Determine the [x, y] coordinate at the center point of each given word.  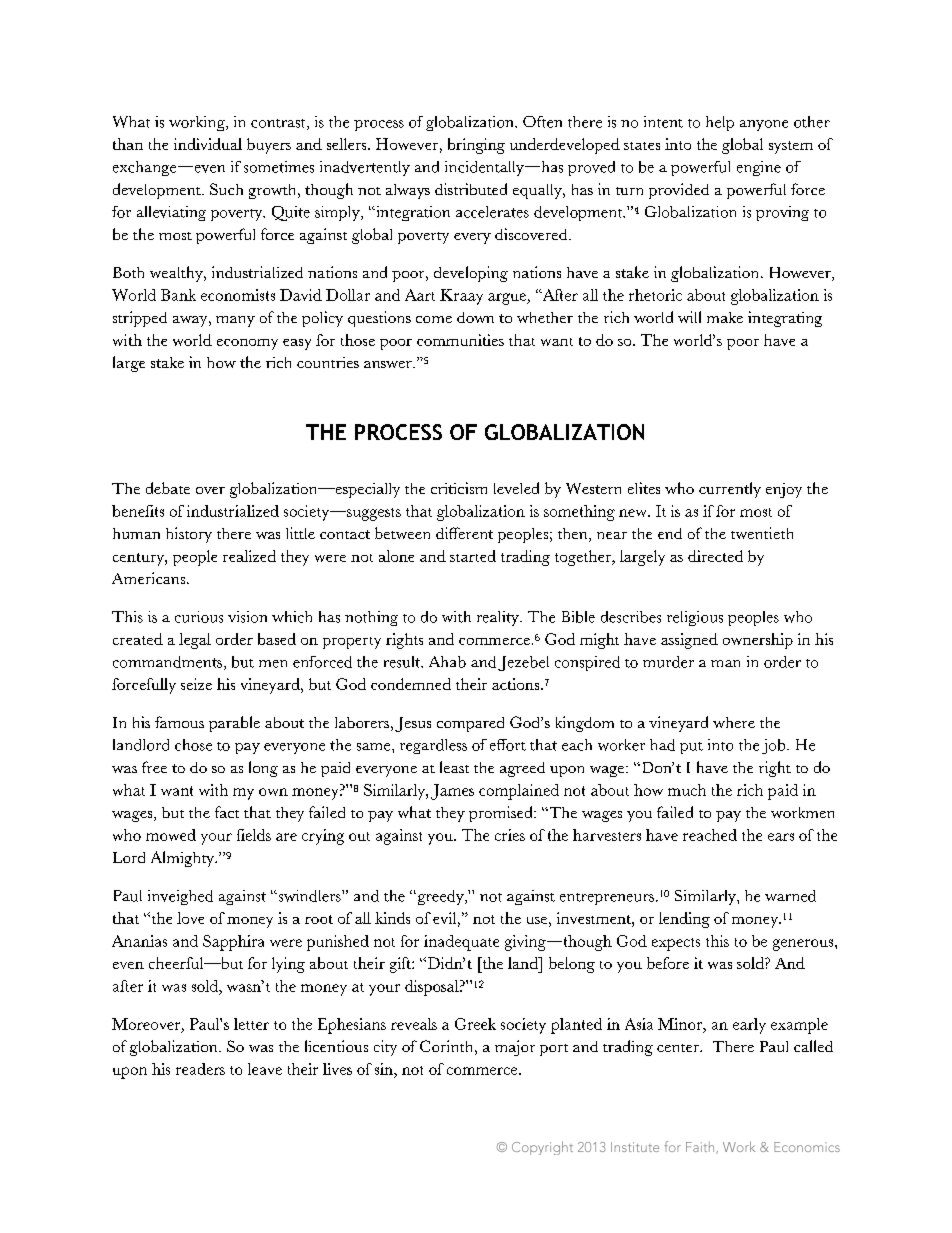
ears [781, 837]
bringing [476, 146]
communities [460, 340]
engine [759, 168]
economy [247, 344]
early [749, 1026]
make [725, 317]
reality [499, 618]
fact [227, 812]
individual [208, 144]
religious [695, 618]
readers [200, 1069]
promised [502, 814]
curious [199, 617]
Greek [475, 1024]
